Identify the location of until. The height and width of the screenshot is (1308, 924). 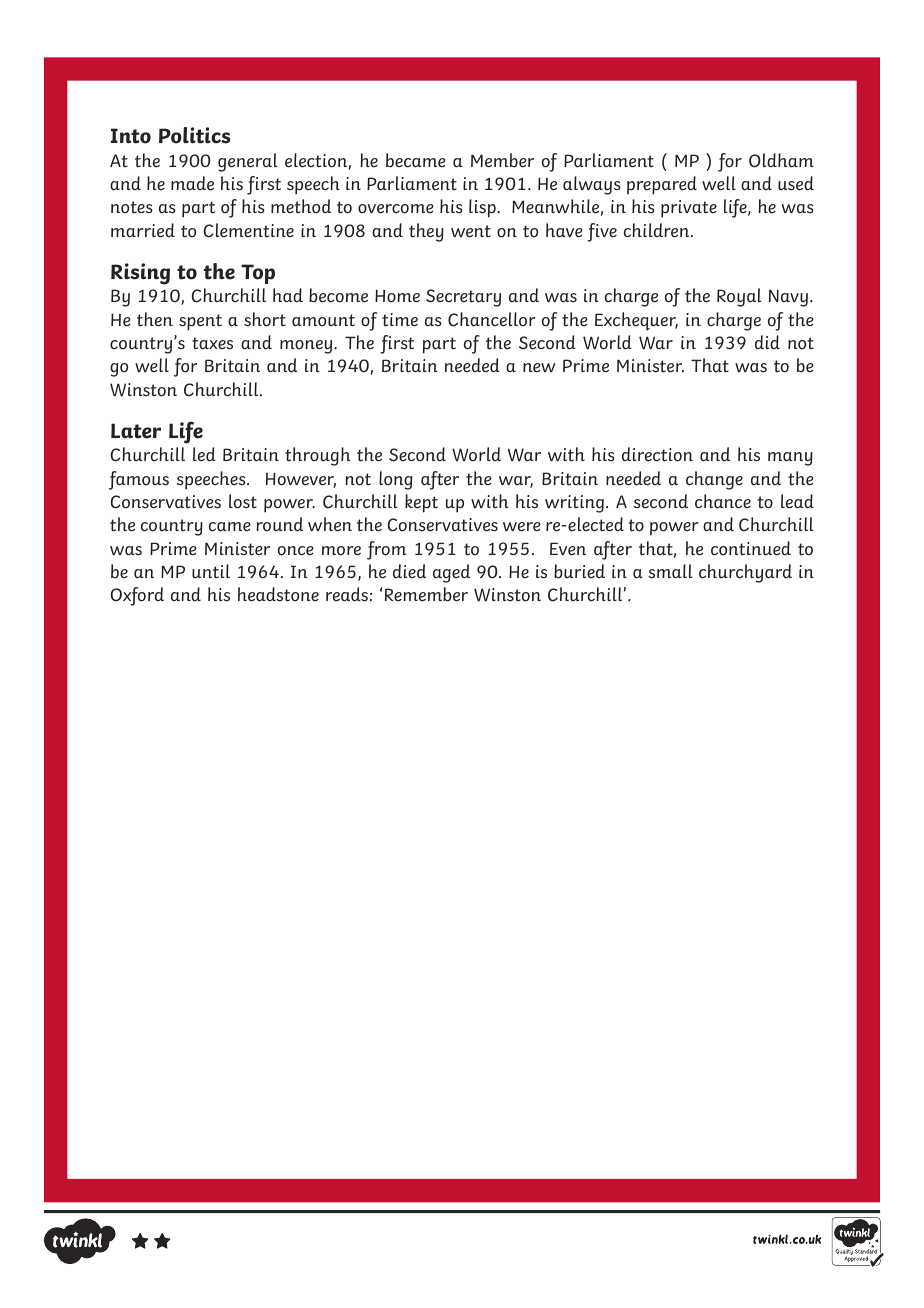
(211, 571).
